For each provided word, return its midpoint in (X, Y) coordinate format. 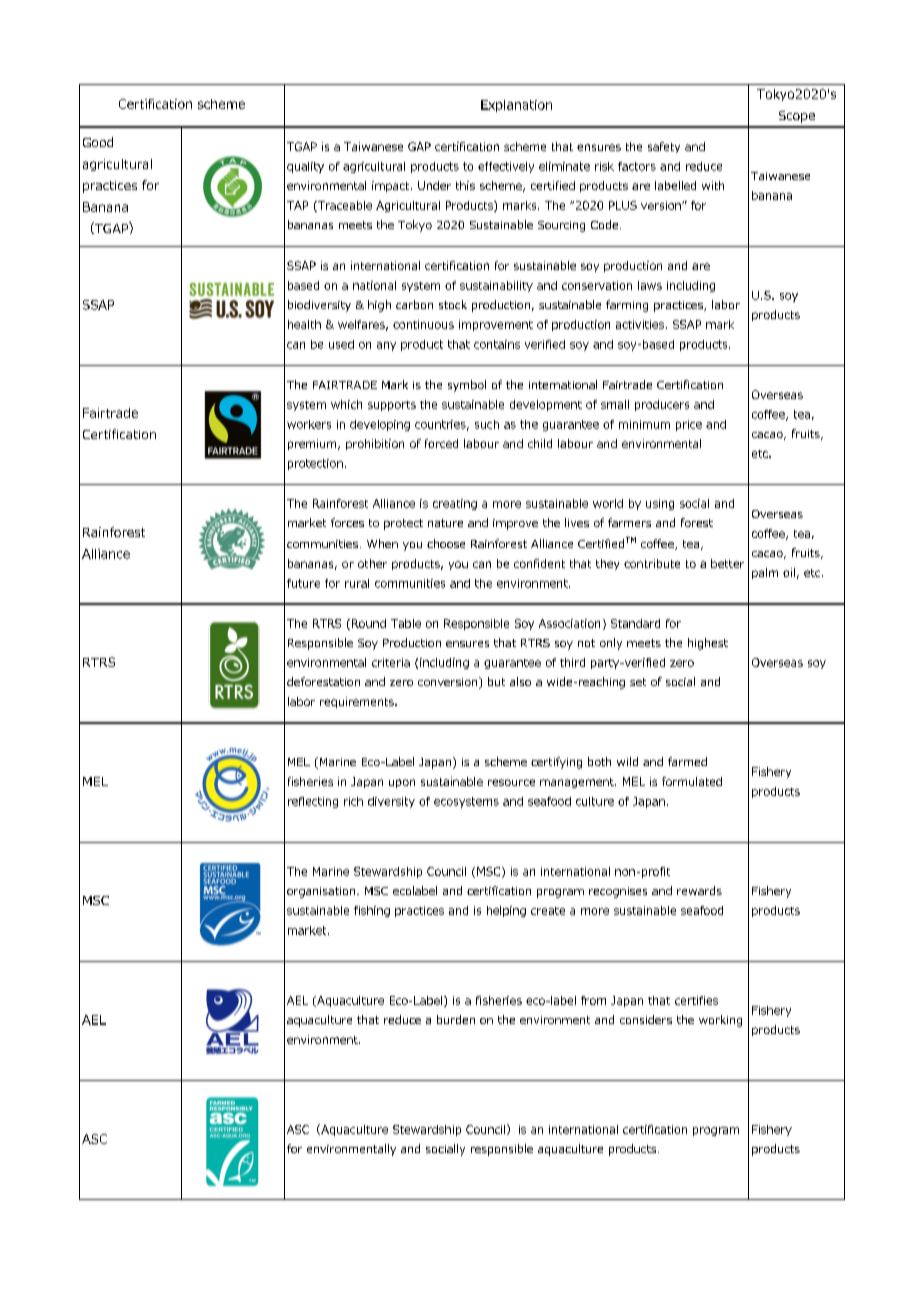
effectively (506, 167)
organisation (322, 892)
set (638, 682)
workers (309, 424)
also (520, 681)
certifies (696, 1000)
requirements (358, 702)
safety (664, 147)
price (689, 425)
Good (98, 142)
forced (441, 443)
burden (456, 1019)
